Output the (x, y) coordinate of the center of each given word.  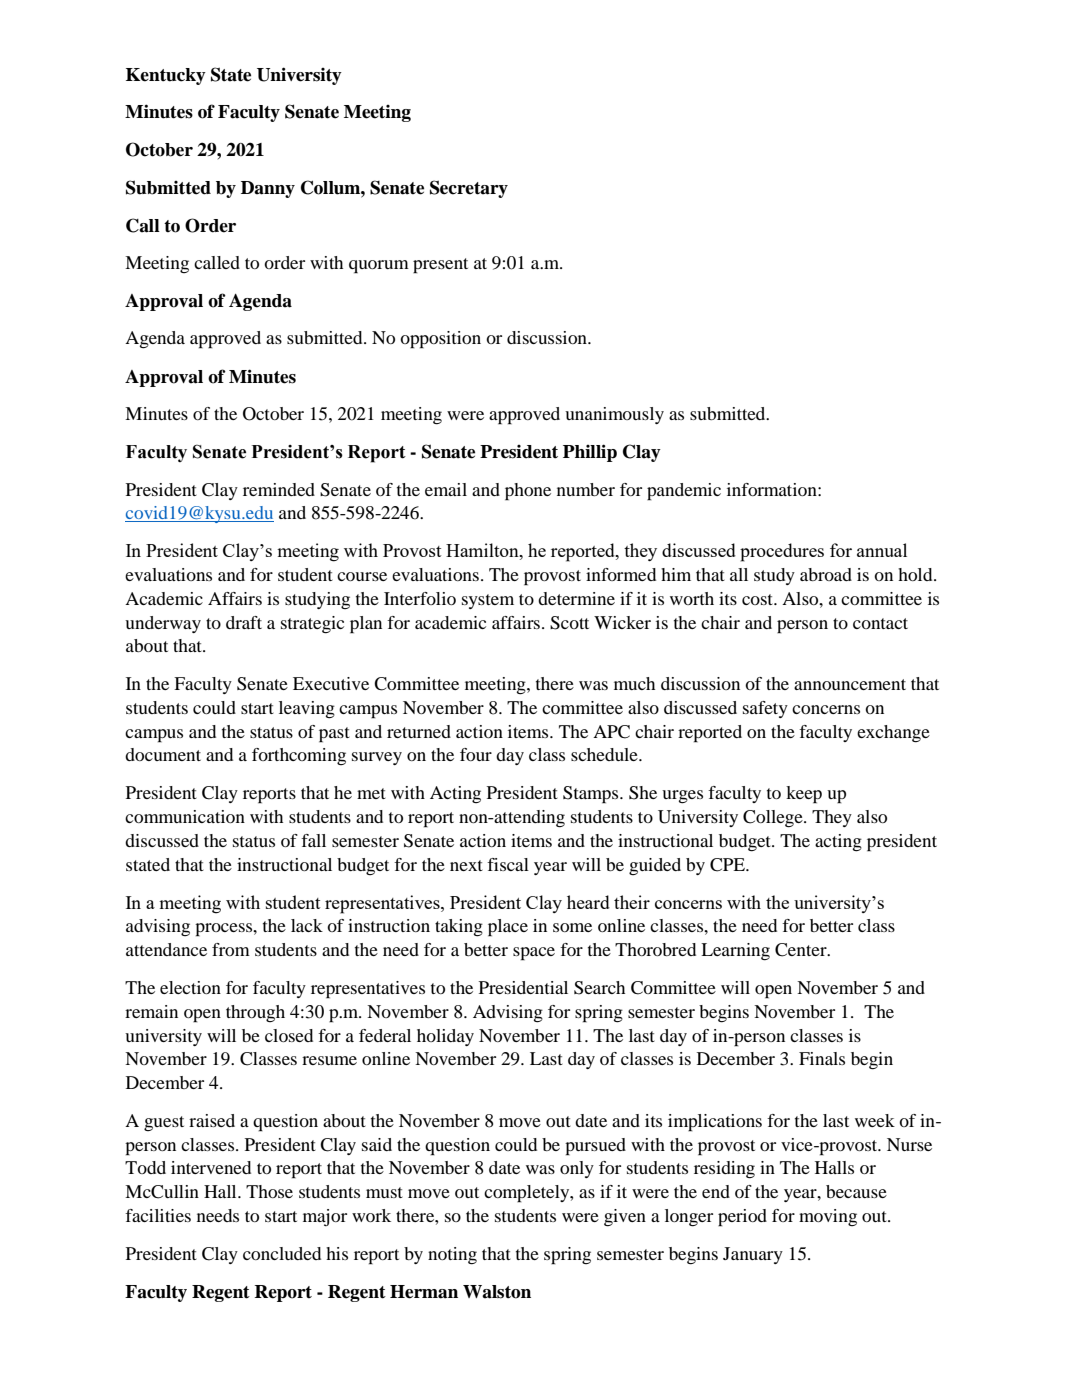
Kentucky (166, 76)
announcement (850, 684)
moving (828, 1217)
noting (452, 1256)
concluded (282, 1253)
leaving (307, 710)
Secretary (469, 189)
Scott (569, 623)
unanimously (614, 415)
